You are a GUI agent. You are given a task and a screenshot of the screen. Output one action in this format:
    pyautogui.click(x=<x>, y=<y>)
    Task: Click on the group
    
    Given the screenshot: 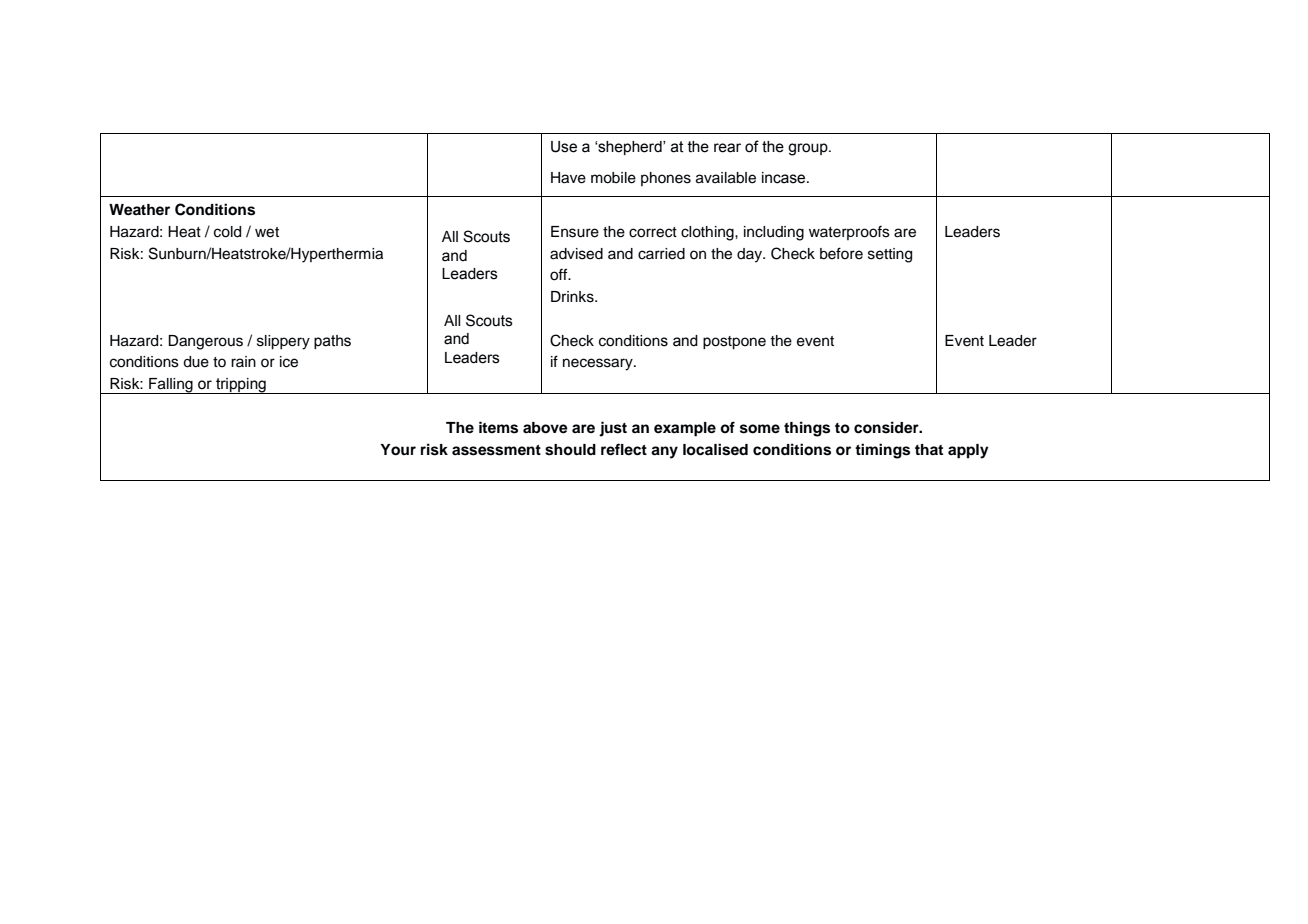 What is the action you would take?
    pyautogui.click(x=809, y=149)
